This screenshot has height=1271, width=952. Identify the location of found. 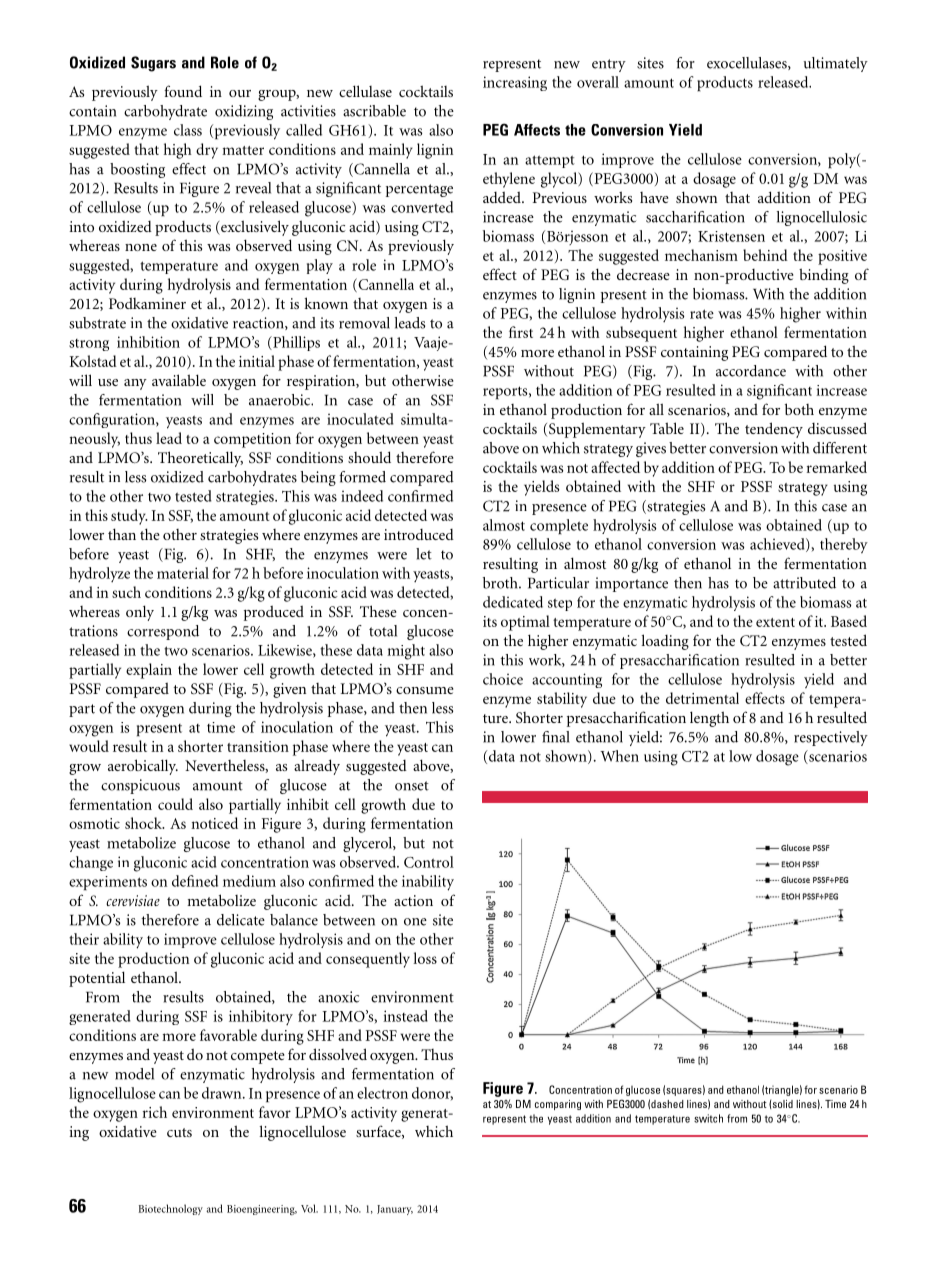
(183, 91).
